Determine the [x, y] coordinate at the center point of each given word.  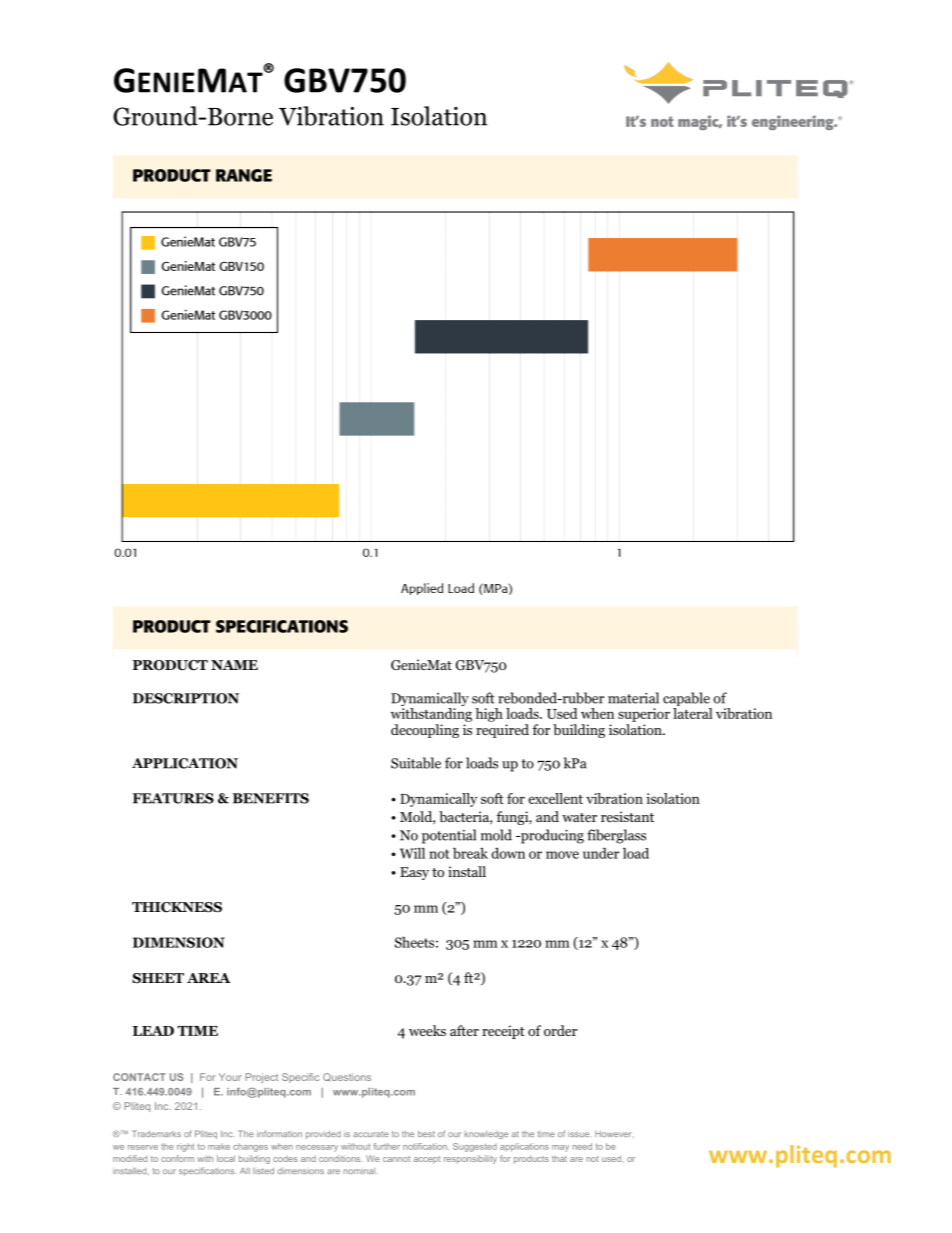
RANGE [244, 175]
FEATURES [173, 798]
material [633, 698]
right [185, 1147]
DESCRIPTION [186, 698]
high [489, 715]
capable [687, 700]
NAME [234, 665]
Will [412, 853]
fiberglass [616, 836]
